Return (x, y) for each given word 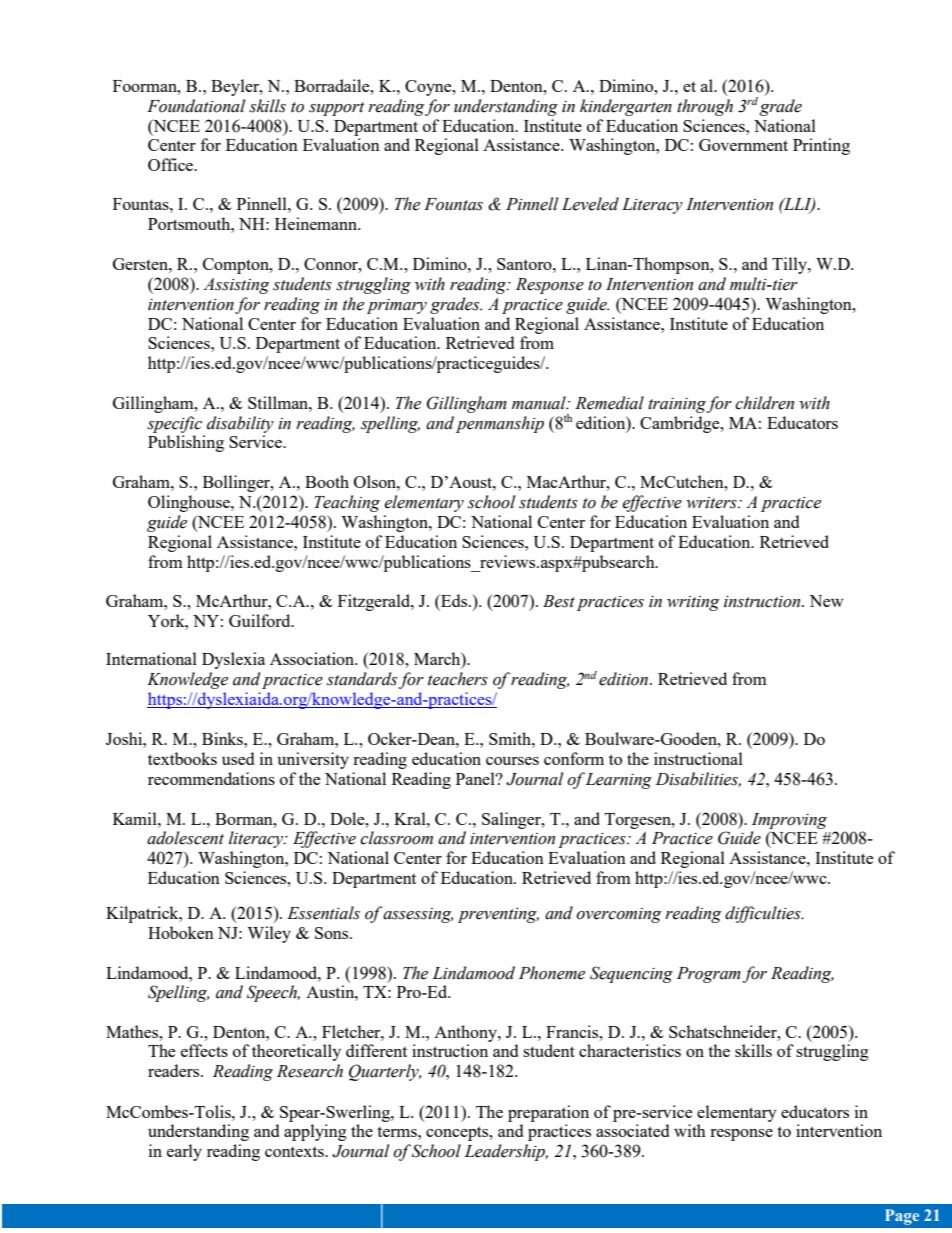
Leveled (590, 204)
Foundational (196, 106)
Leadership (506, 1152)
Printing (821, 146)
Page (902, 1217)
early (184, 1152)
